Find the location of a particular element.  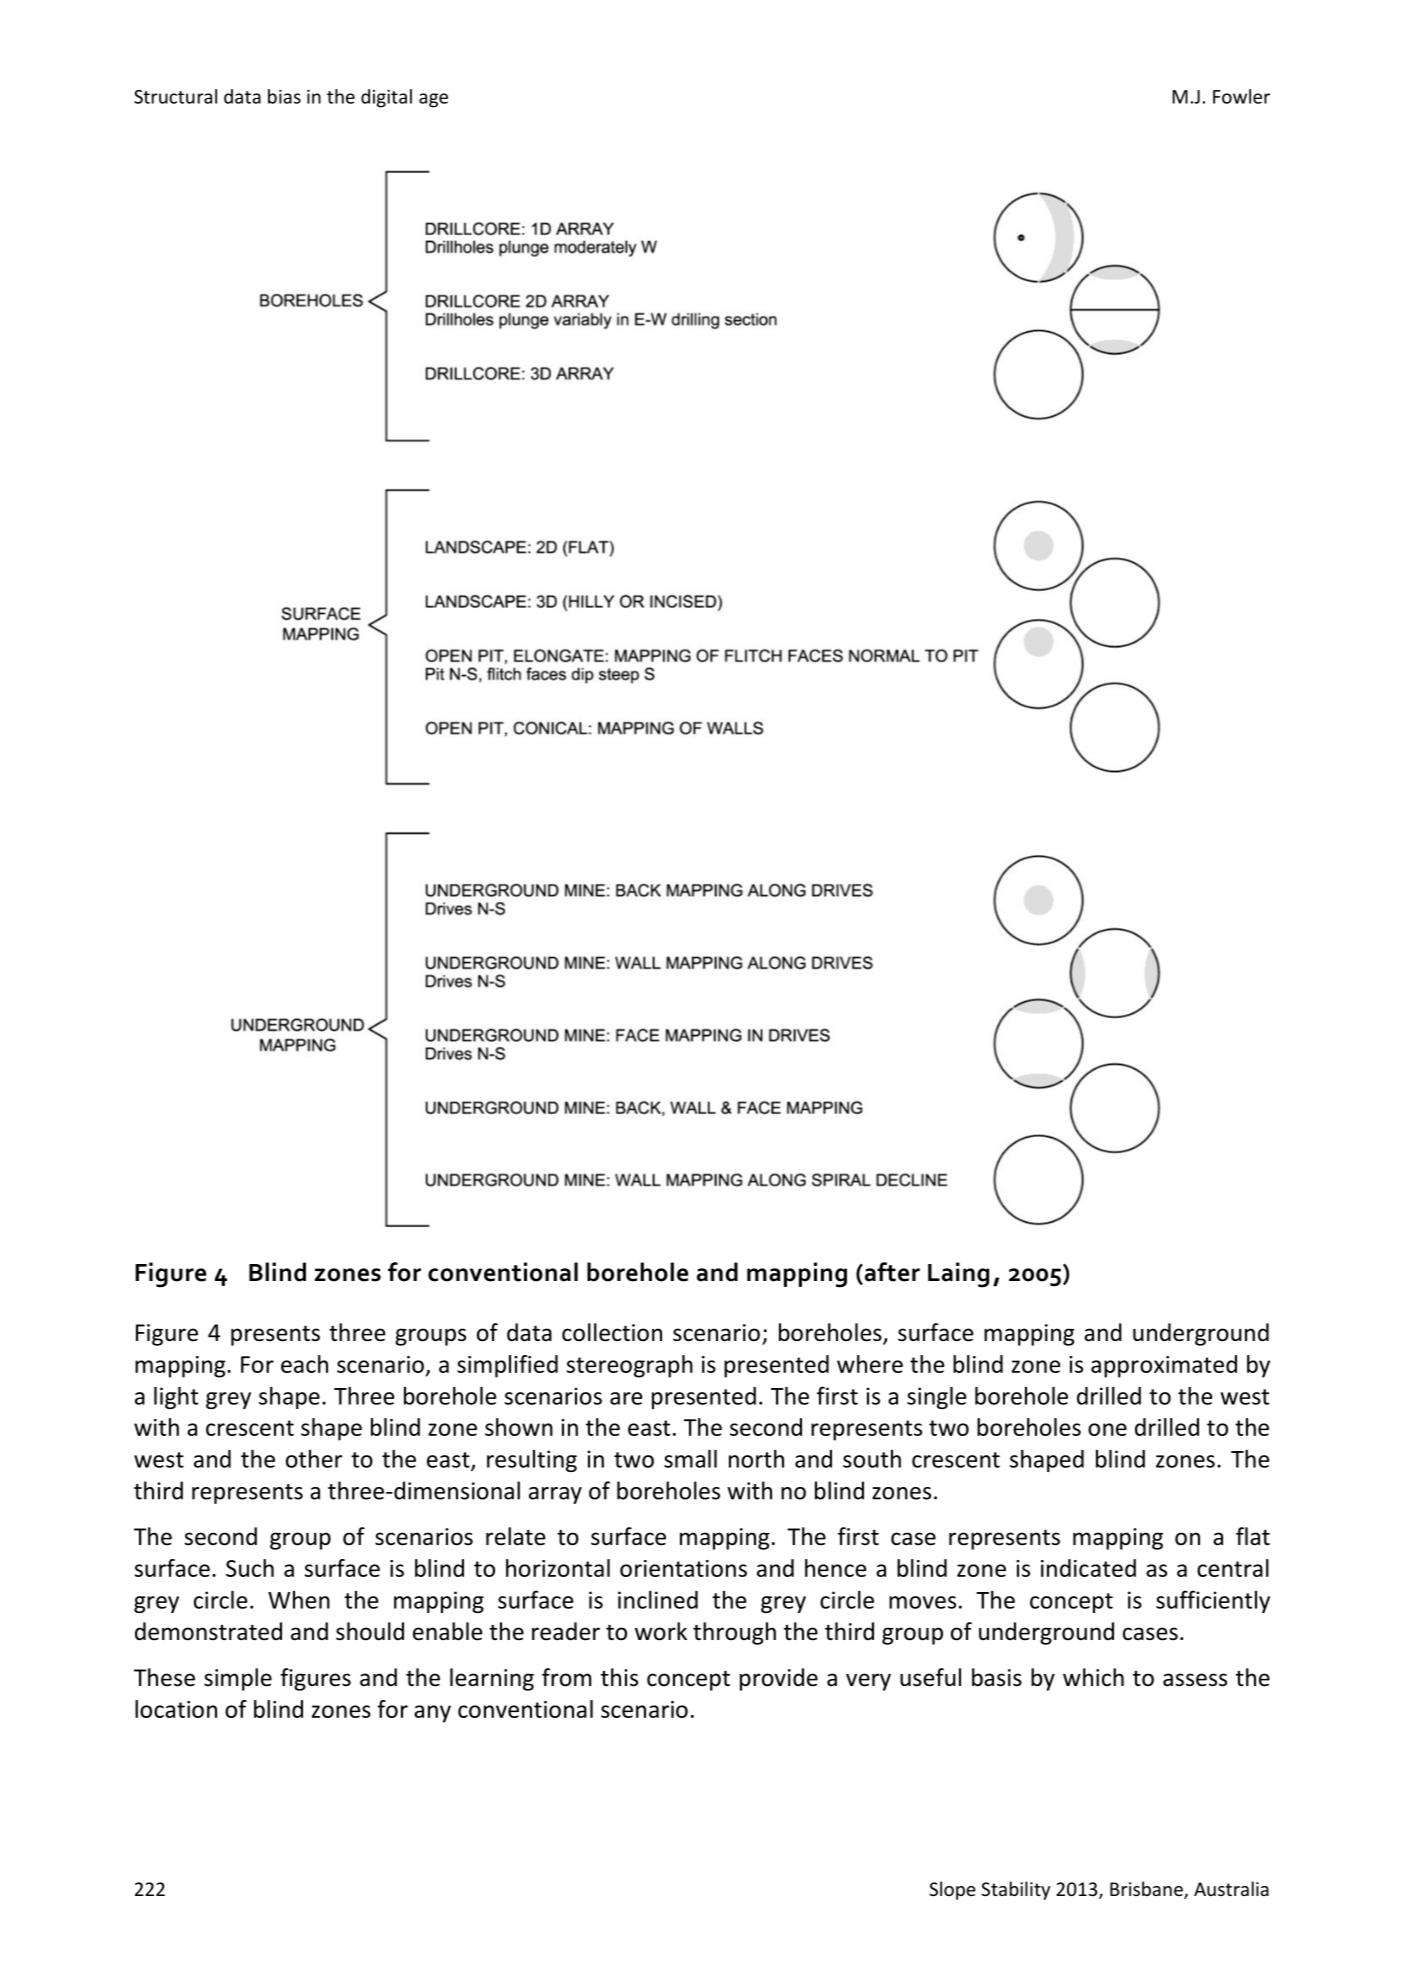

provide is located at coordinates (779, 1679).
